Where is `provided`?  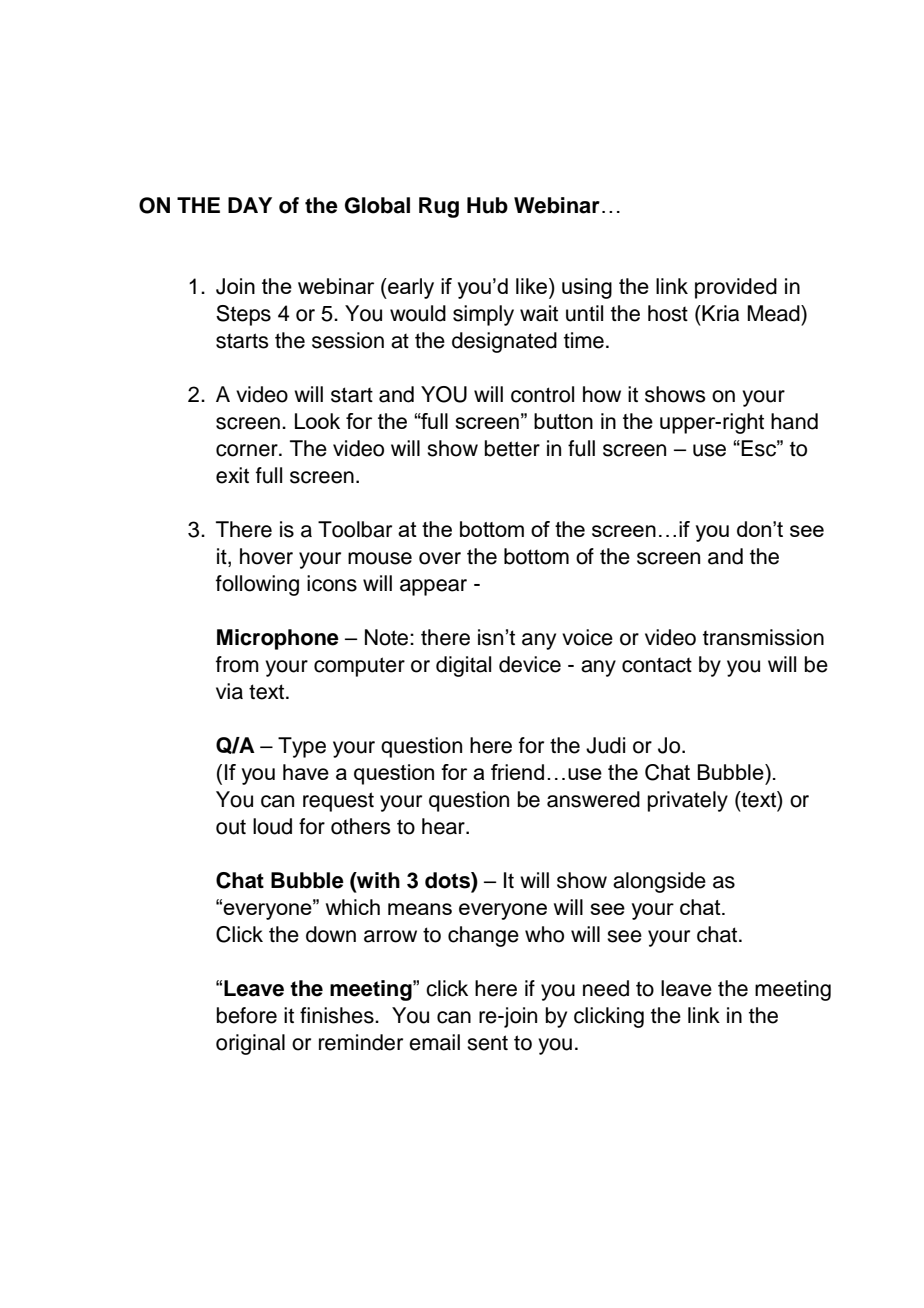 provided is located at coordinates (736, 288).
